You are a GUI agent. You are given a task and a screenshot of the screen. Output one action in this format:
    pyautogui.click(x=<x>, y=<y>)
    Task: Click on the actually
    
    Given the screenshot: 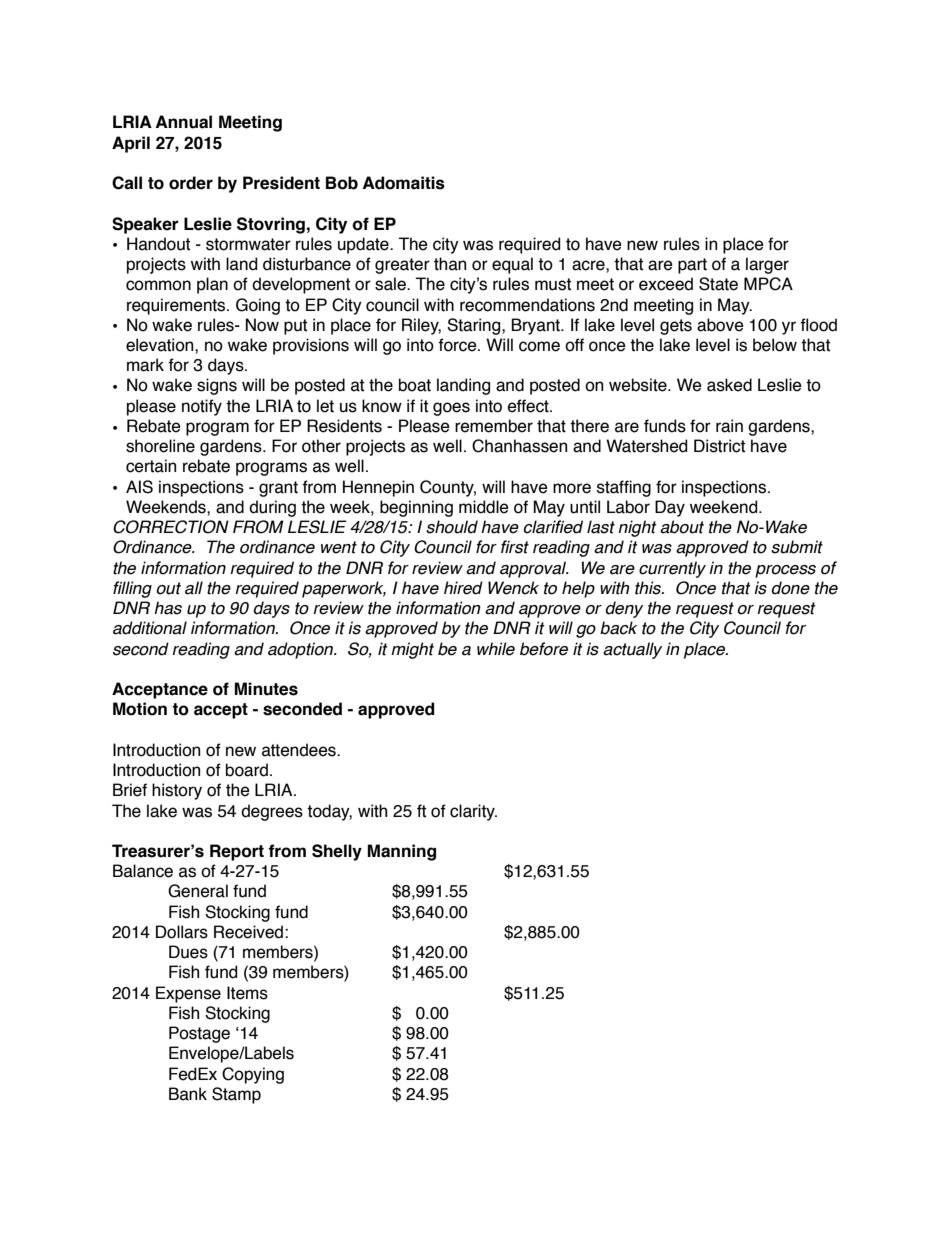 What is the action you would take?
    pyautogui.click(x=632, y=650)
